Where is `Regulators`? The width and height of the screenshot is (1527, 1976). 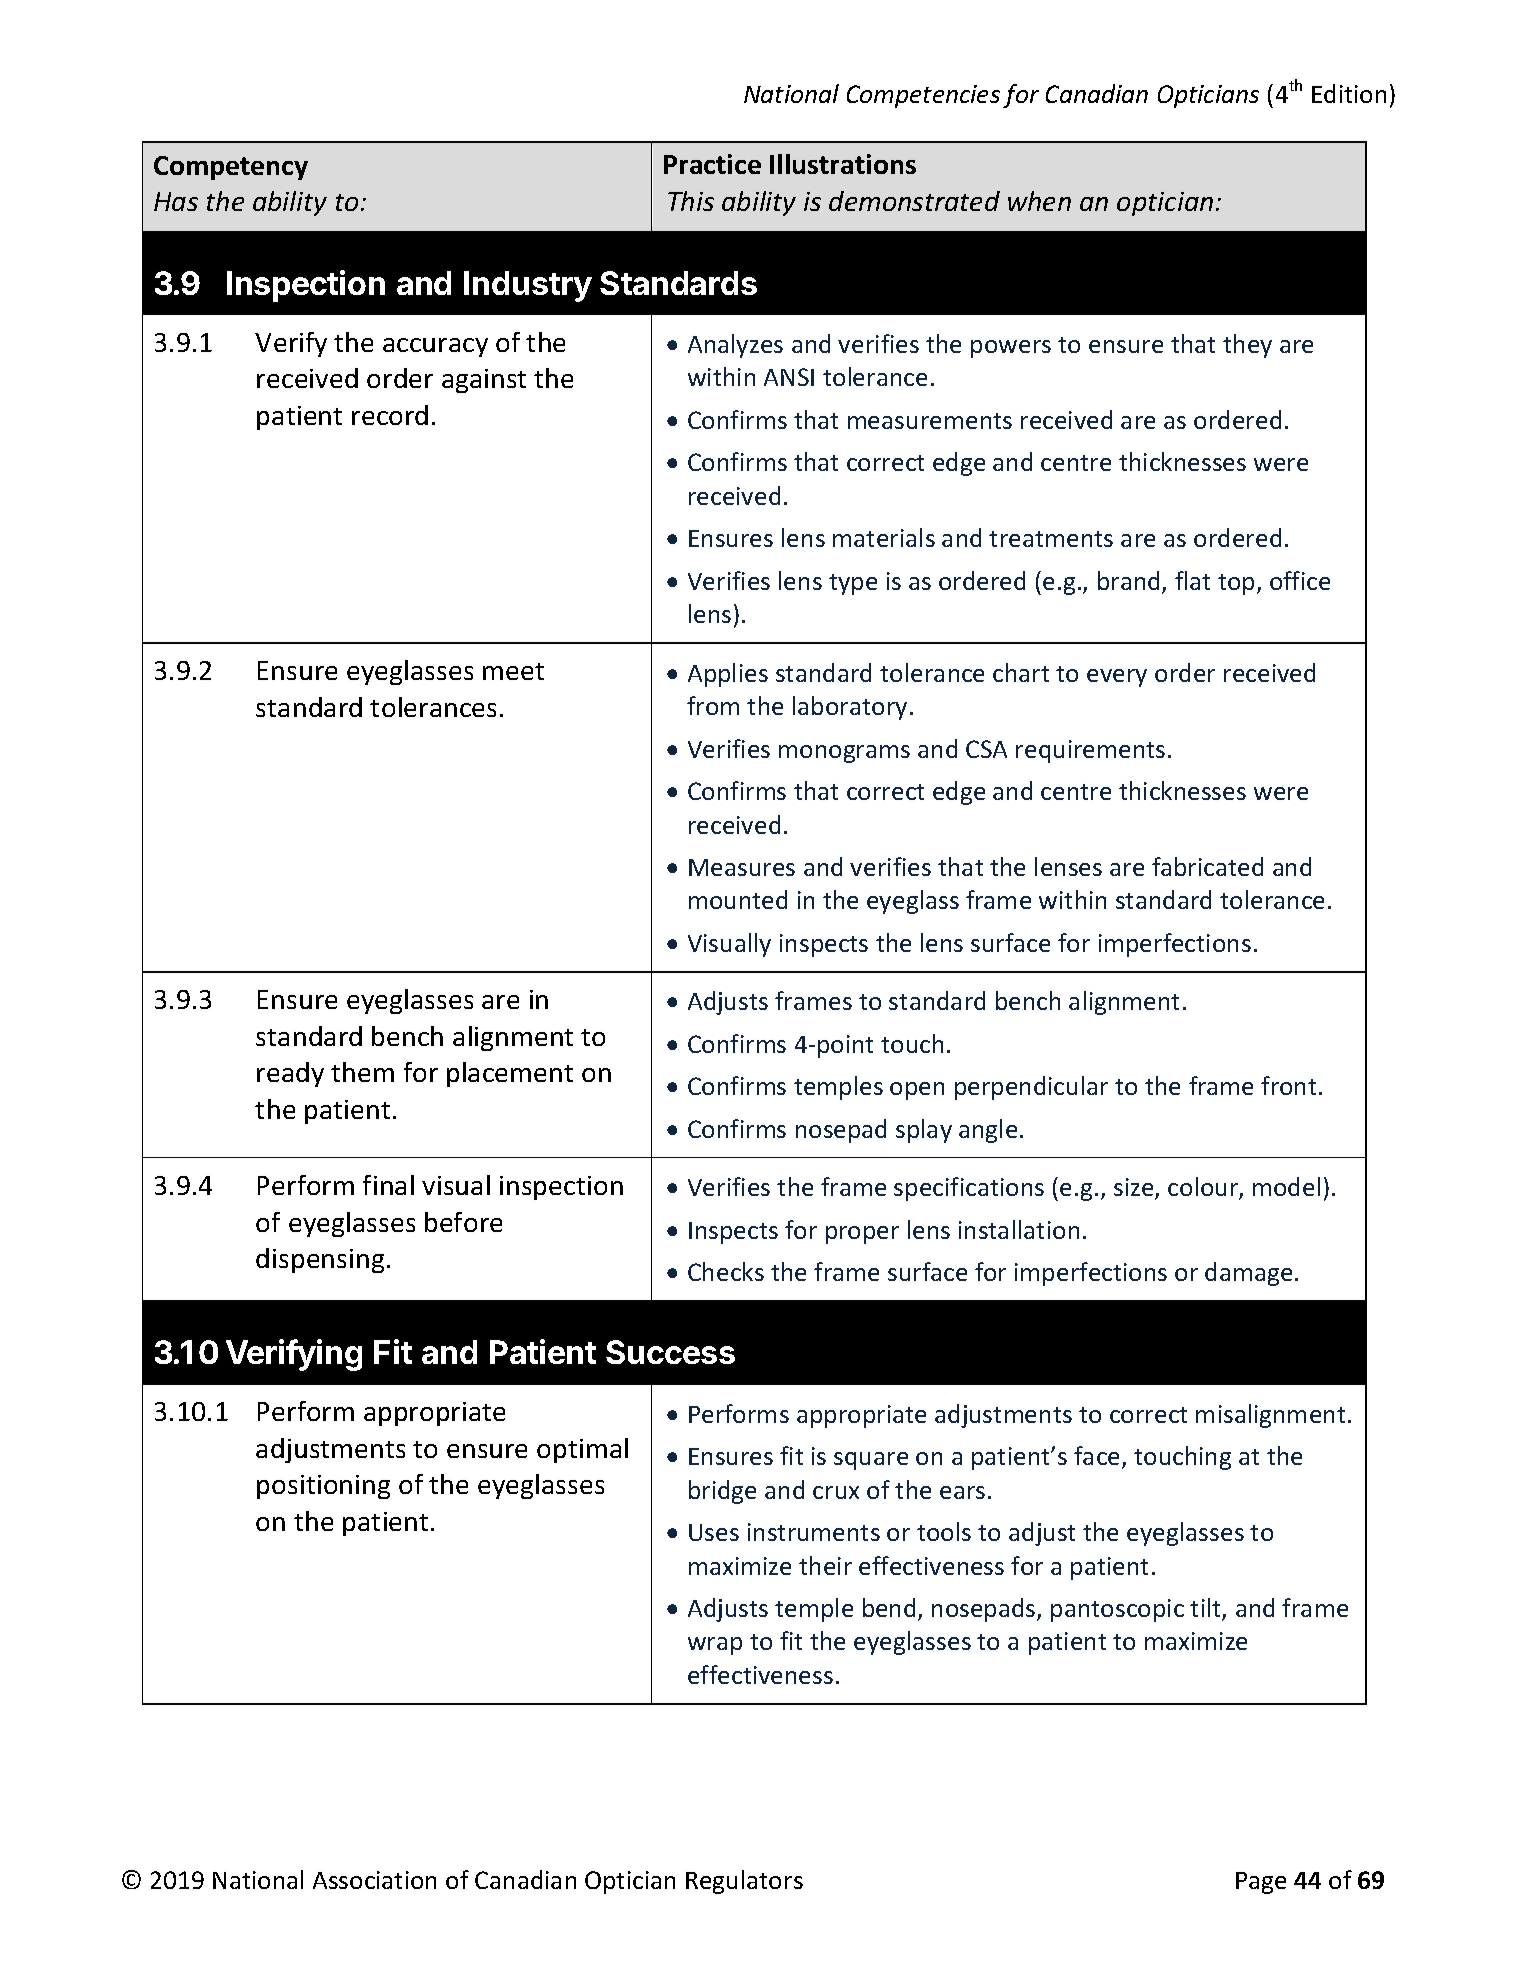 Regulators is located at coordinates (744, 1882).
